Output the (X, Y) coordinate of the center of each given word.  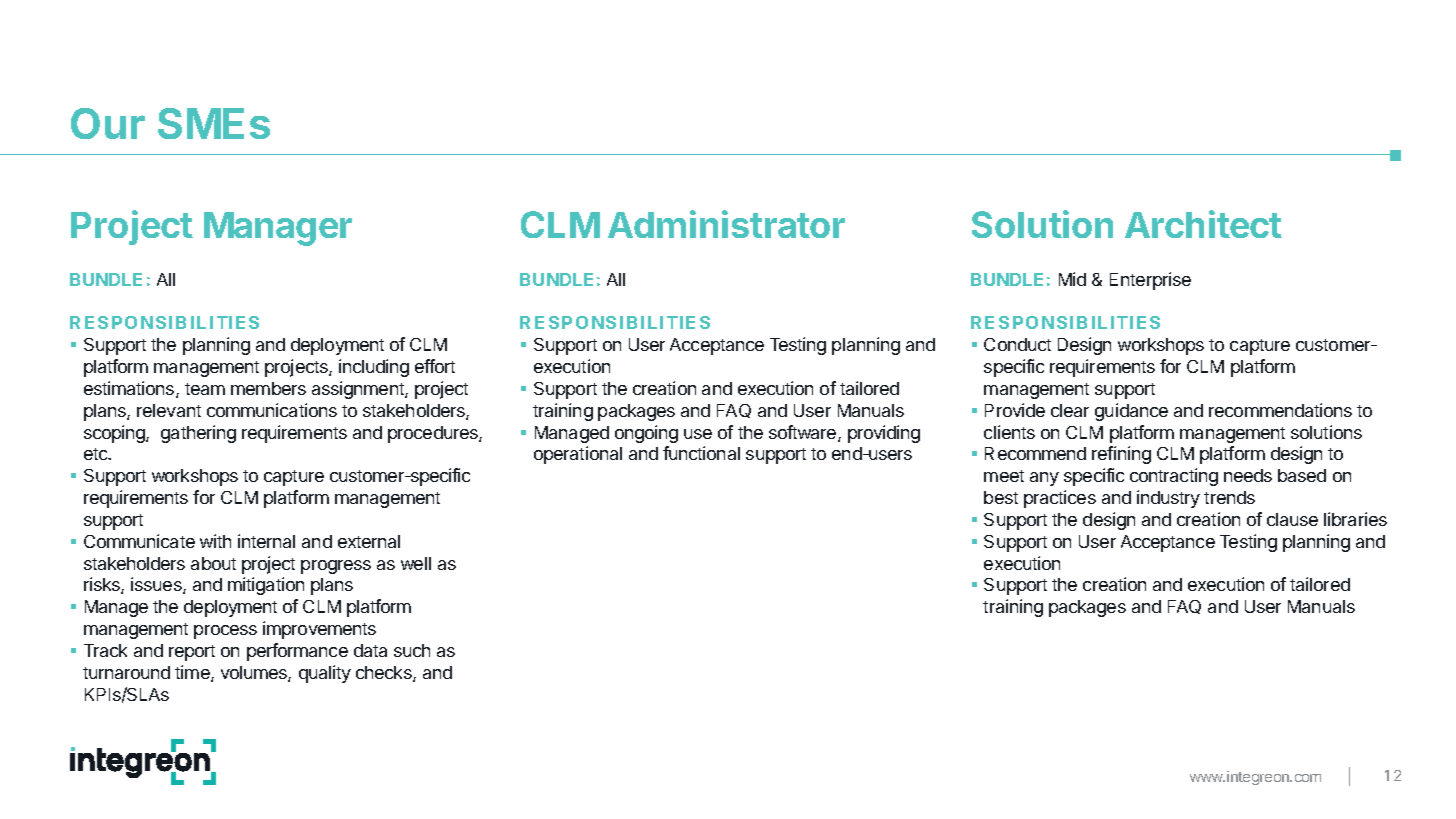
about (213, 563)
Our (108, 123)
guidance (1131, 412)
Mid (1072, 279)
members (268, 388)
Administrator (726, 224)
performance (297, 652)
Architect (1203, 224)
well (416, 563)
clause (1292, 519)
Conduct (1017, 344)
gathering (198, 434)
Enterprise (1150, 281)
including (374, 368)
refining (1121, 455)
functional (701, 453)
